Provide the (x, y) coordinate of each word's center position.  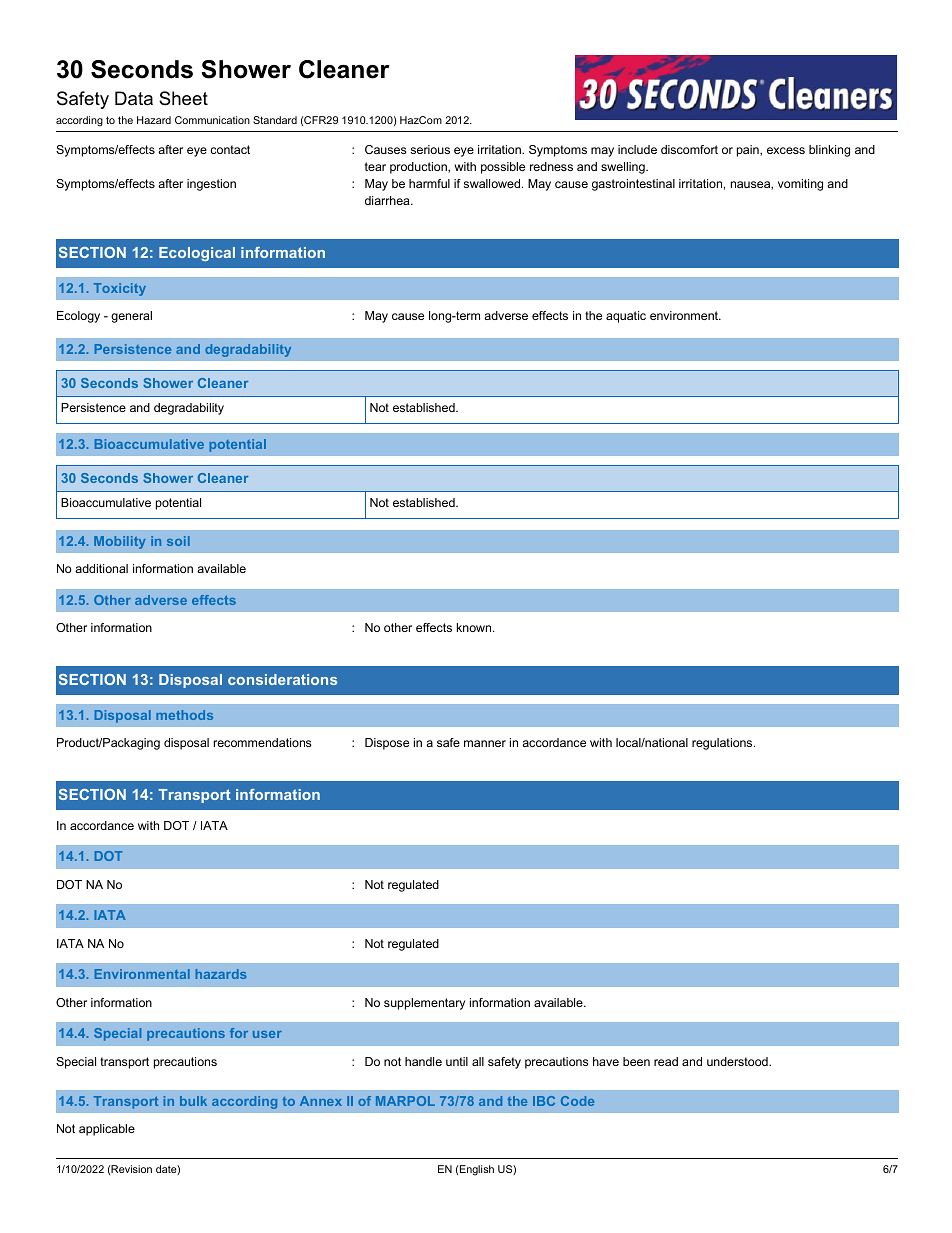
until (457, 1061)
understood (738, 1061)
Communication (212, 120)
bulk (193, 1101)
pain (749, 151)
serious (430, 149)
